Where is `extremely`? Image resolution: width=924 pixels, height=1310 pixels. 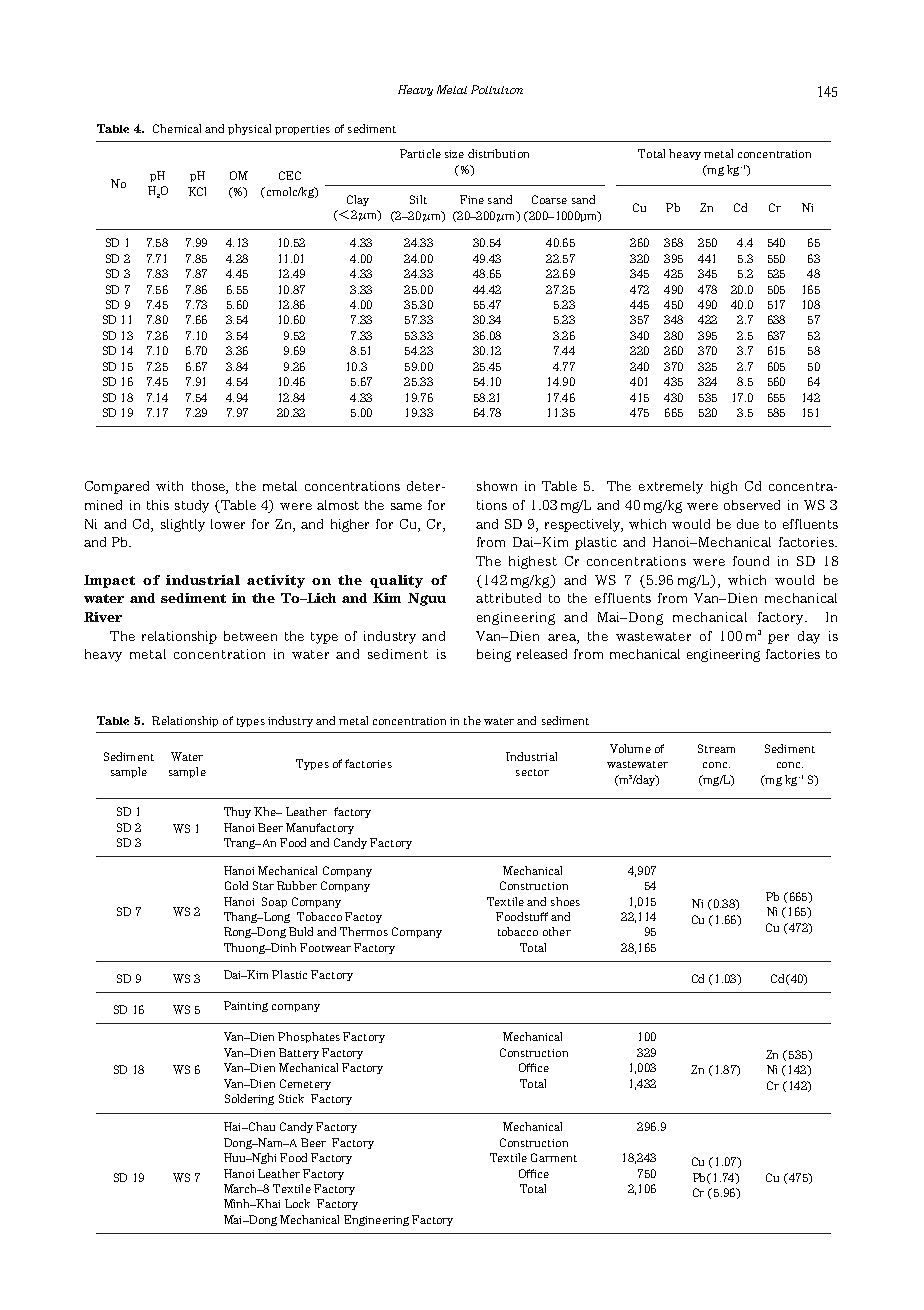 extremely is located at coordinates (671, 487).
